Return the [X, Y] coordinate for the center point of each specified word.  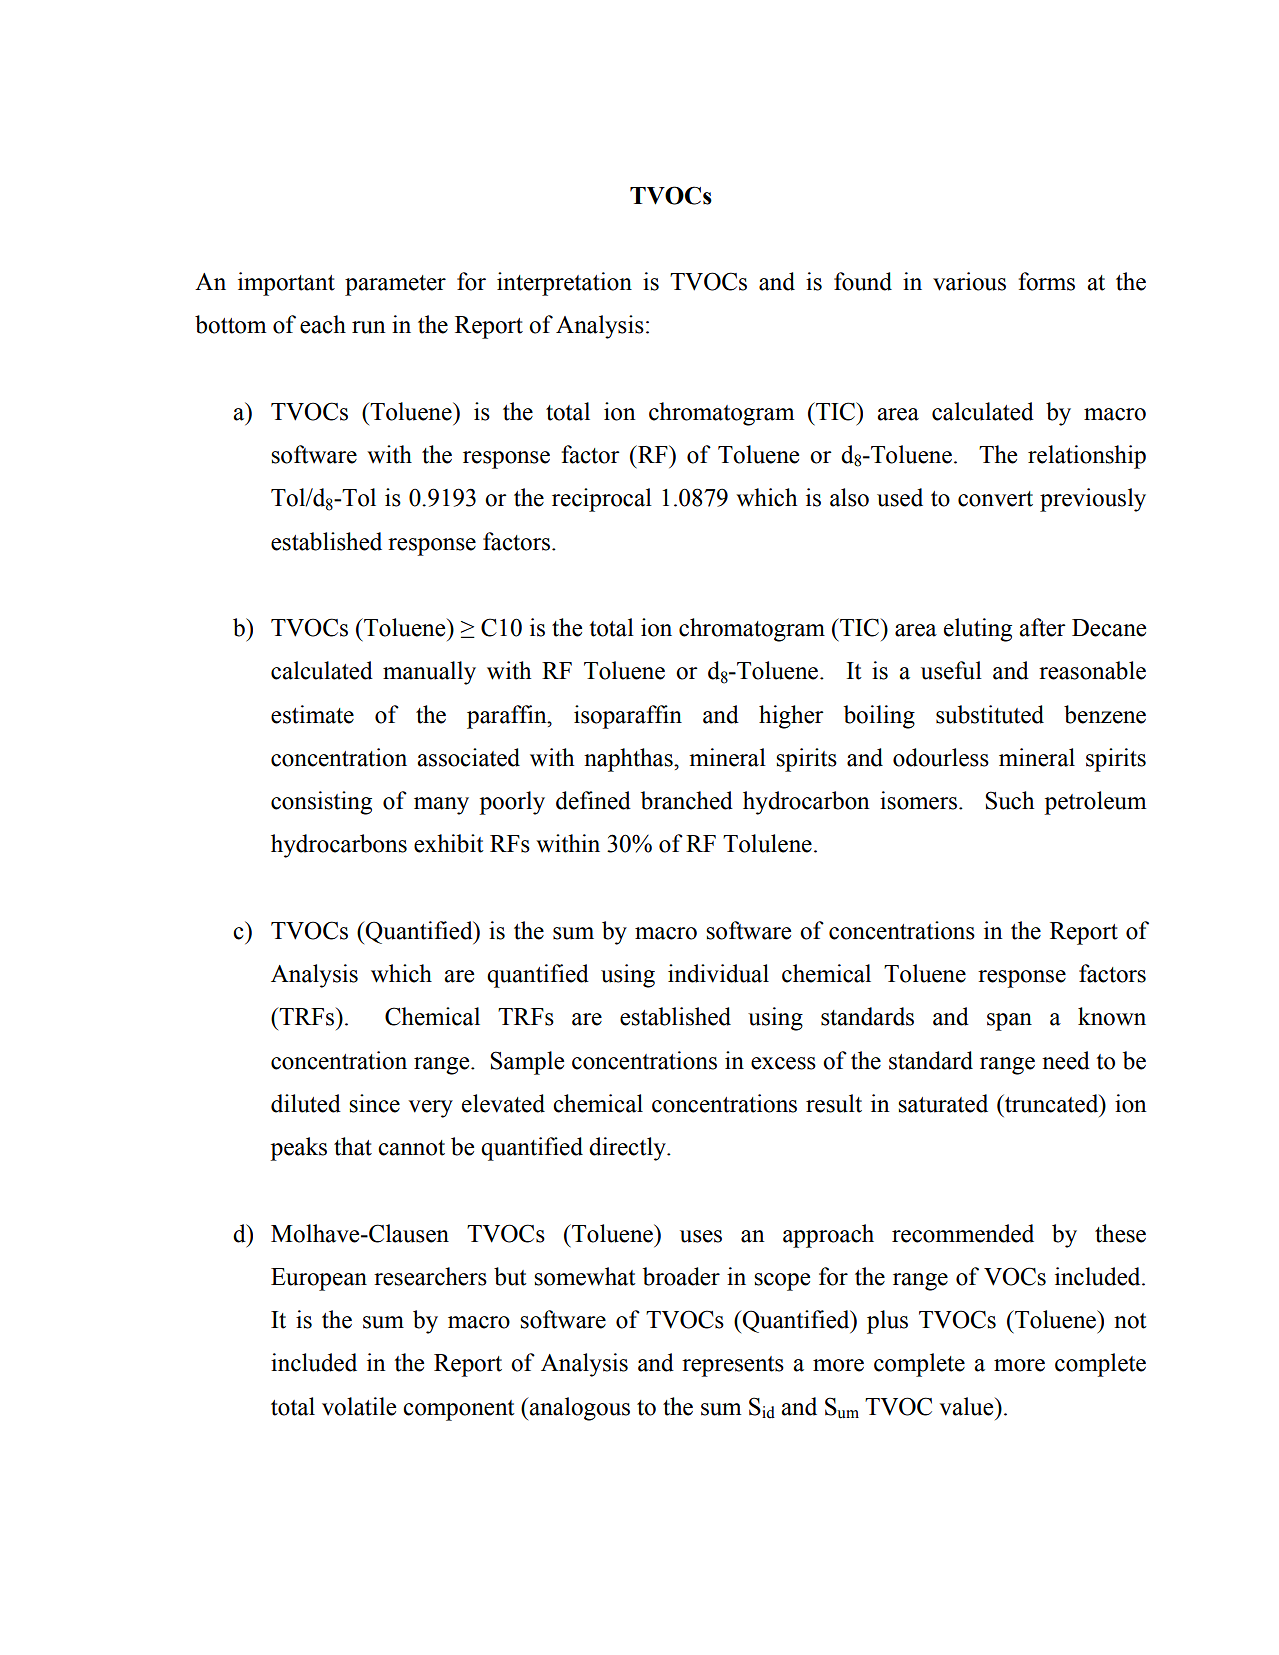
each [323, 324]
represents [733, 1366]
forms [1047, 281]
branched [687, 800]
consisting [321, 803]
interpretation [564, 284]
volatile [359, 1406]
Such [1009, 800]
